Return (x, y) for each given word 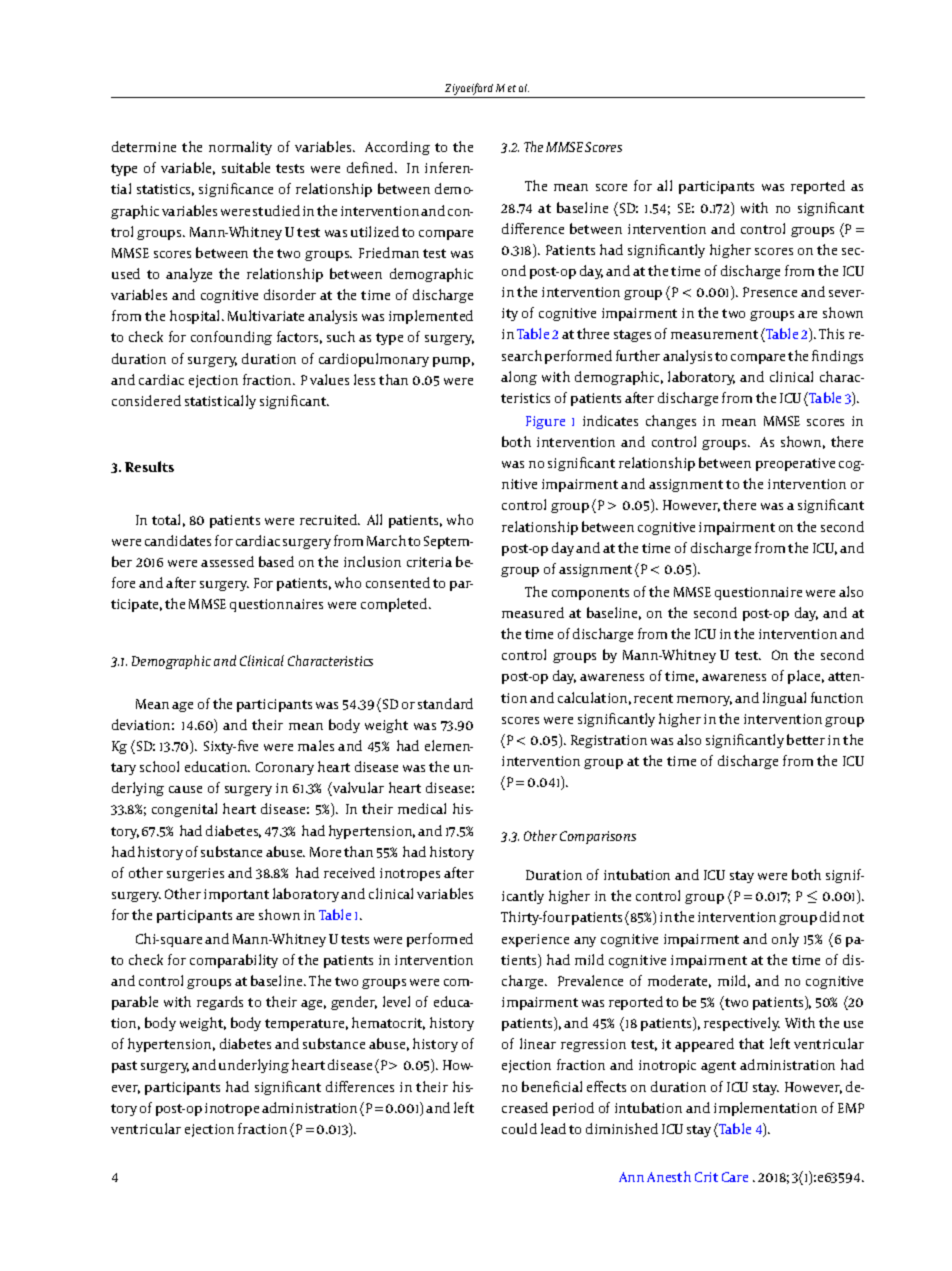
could (519, 1128)
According (397, 148)
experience (535, 940)
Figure (545, 422)
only (785, 940)
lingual (784, 699)
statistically (220, 402)
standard (445, 703)
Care (735, 1177)
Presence (770, 292)
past (124, 1067)
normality (240, 148)
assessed (227, 561)
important (236, 895)
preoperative (795, 464)
